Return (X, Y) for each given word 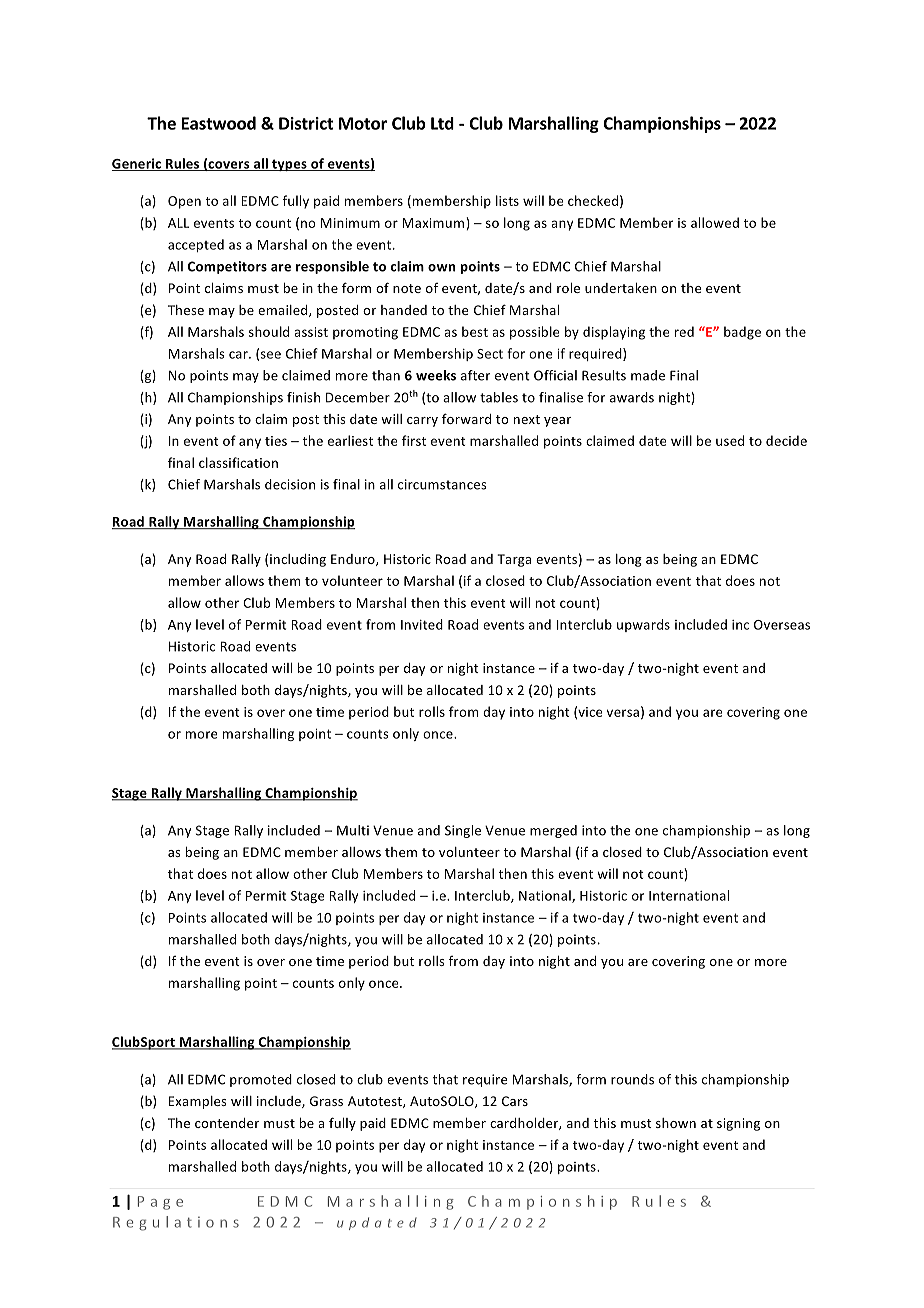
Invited (422, 624)
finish (303, 397)
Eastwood (219, 123)
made (648, 375)
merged (553, 831)
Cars (515, 1101)
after (475, 375)
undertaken (621, 288)
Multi (353, 830)
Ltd (442, 123)
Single (463, 831)
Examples (197, 1102)
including (298, 560)
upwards (643, 625)
